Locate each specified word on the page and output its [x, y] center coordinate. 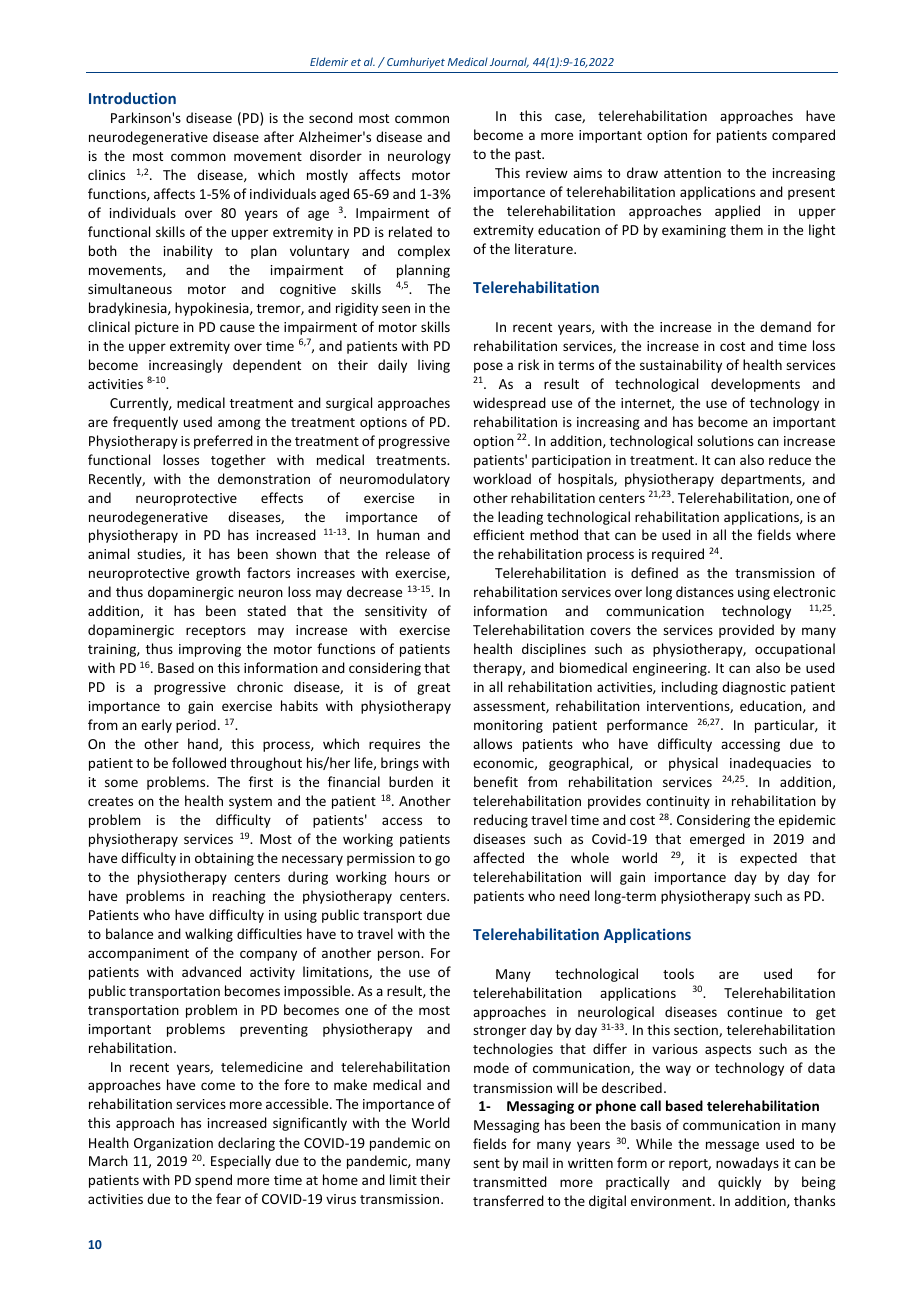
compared [803, 136]
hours [412, 876]
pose [488, 367]
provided [746, 631]
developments [755, 385]
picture [157, 328]
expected [768, 859]
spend [213, 1181]
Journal [509, 62]
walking [209, 935]
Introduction [132, 98]
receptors [216, 632]
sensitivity [396, 612]
